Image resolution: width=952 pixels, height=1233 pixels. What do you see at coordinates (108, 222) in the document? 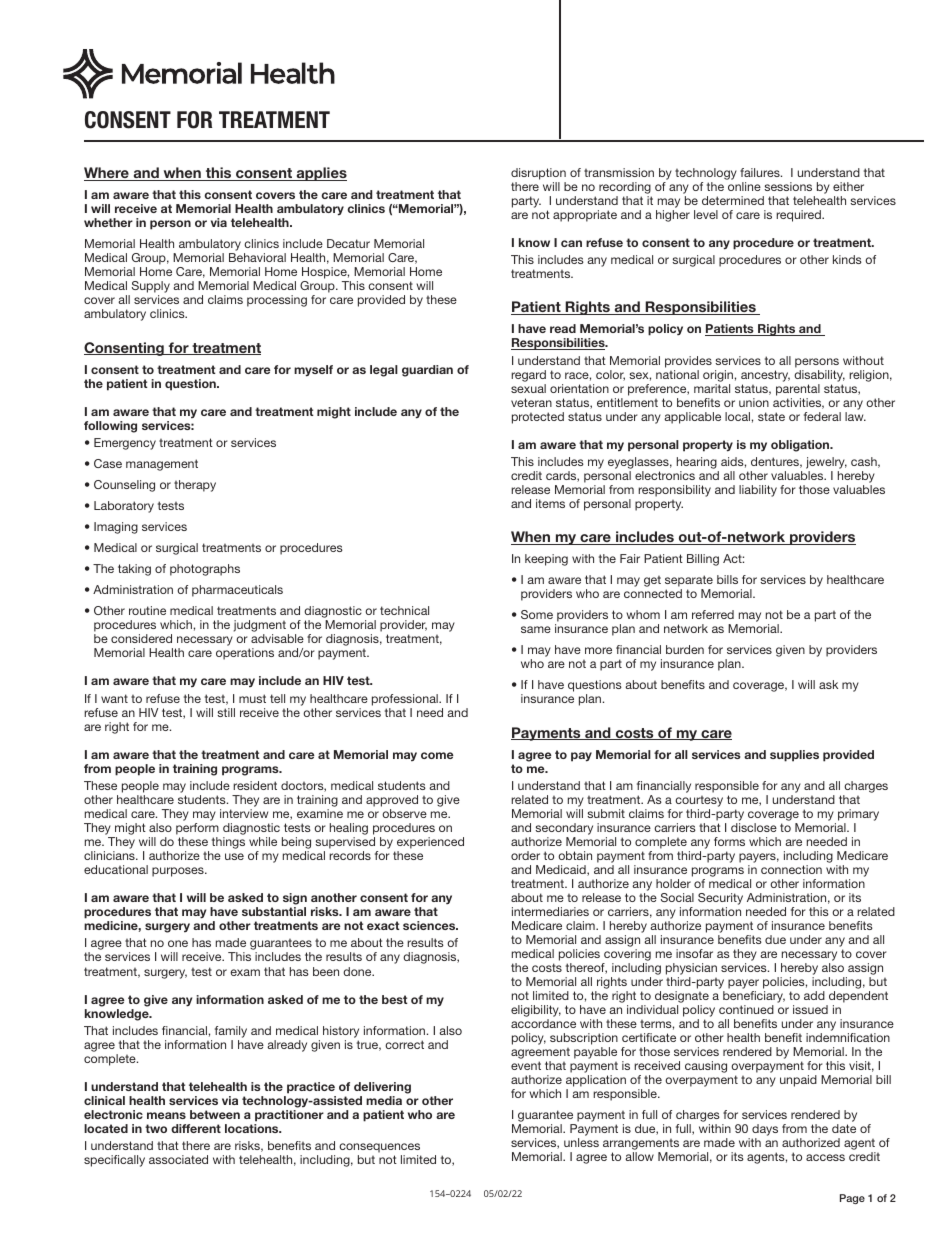
I see `whether` at bounding box center [108, 222].
